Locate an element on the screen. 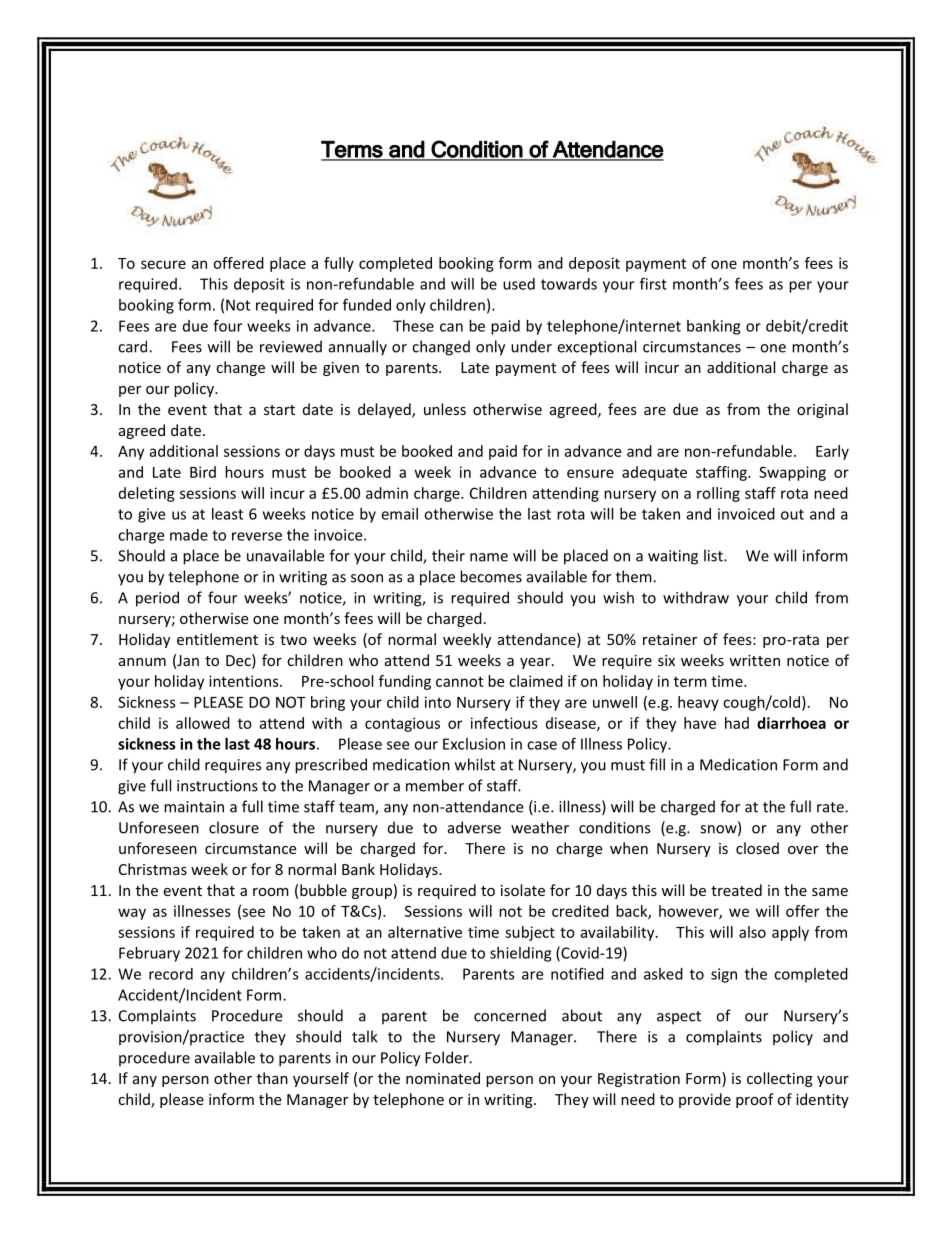 This screenshot has height=1233, width=952. than is located at coordinates (272, 1078).
